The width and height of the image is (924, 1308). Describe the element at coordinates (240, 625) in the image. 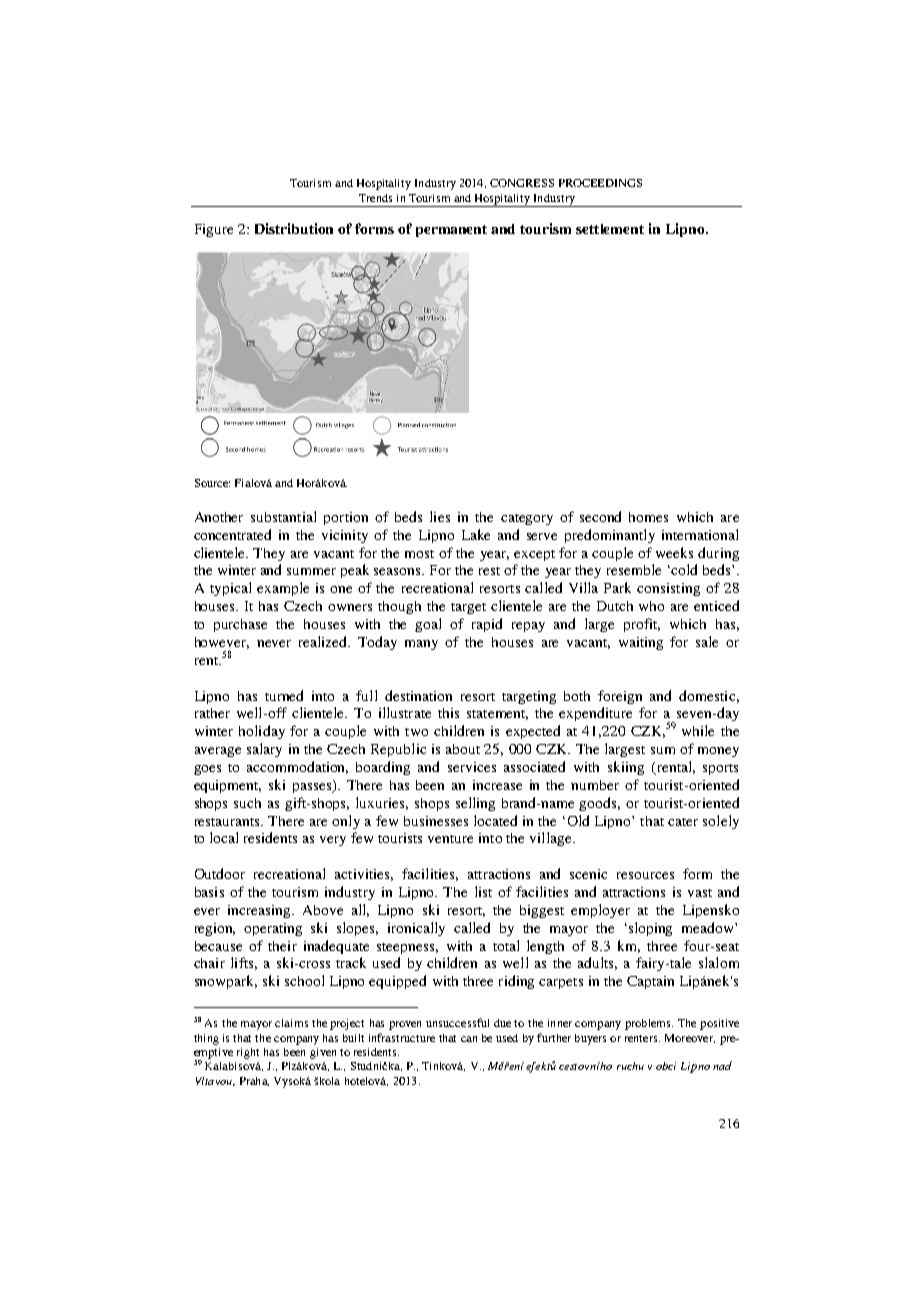

I see `purchase` at that location.
